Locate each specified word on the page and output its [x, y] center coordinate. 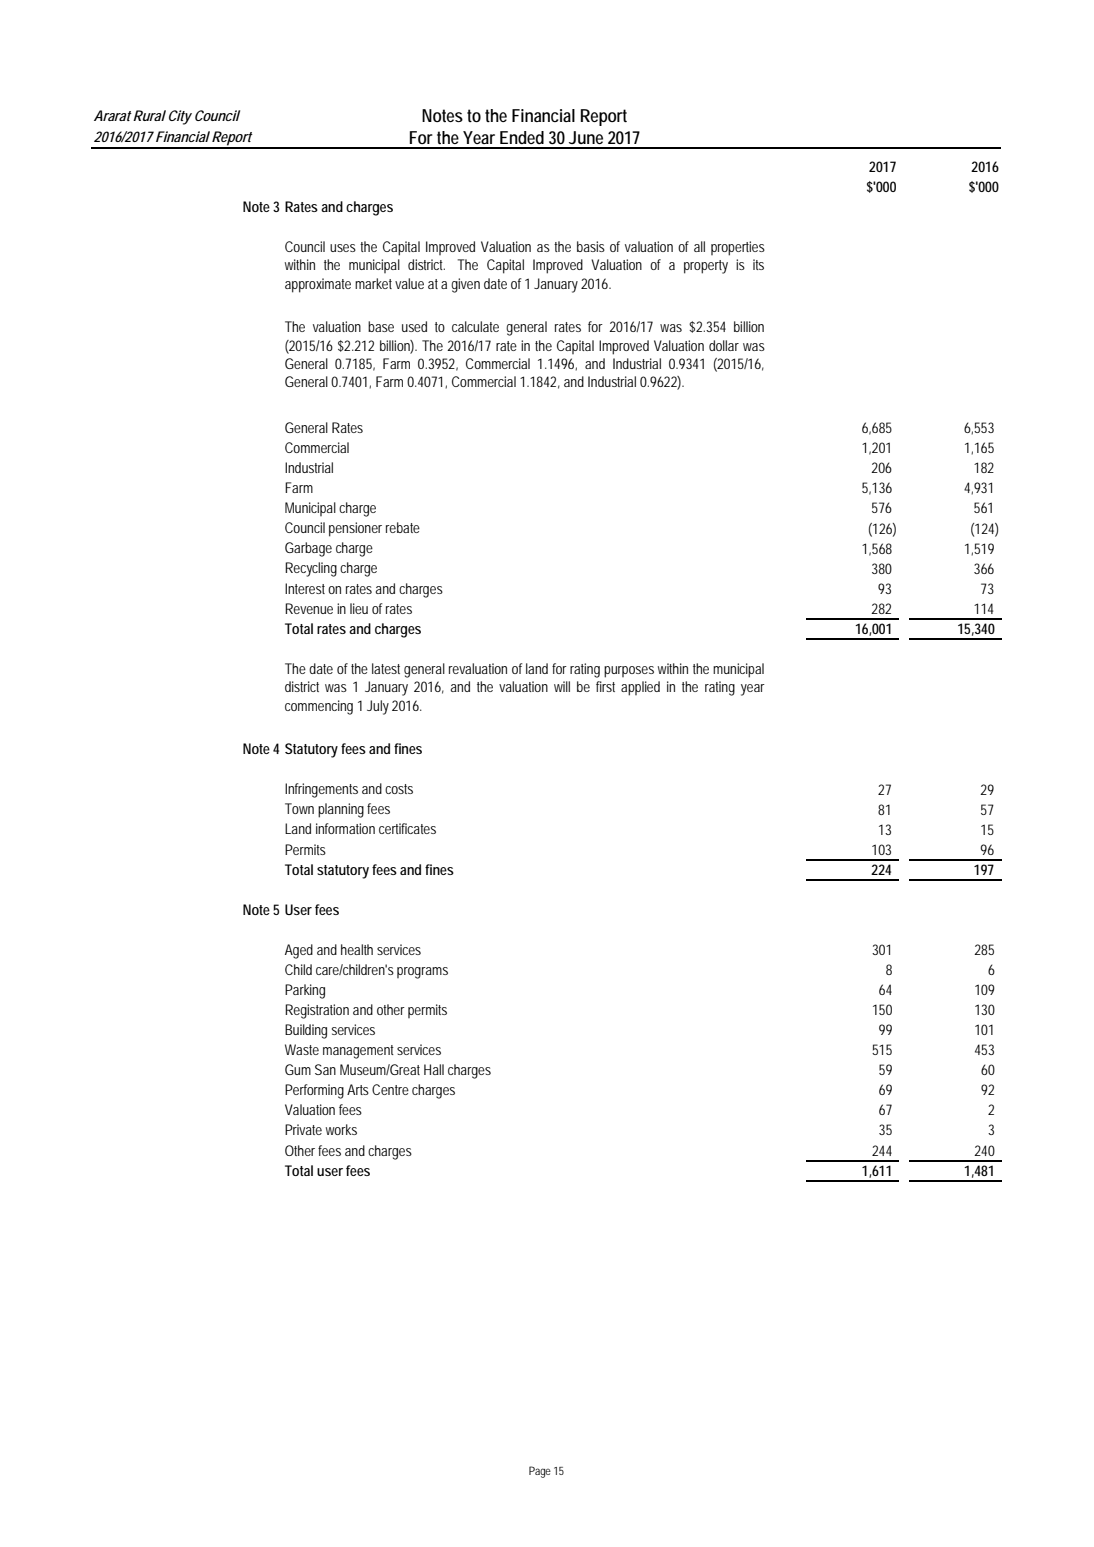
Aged [299, 951]
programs [422, 973]
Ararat [113, 115]
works [341, 1129]
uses [343, 248]
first [605, 686]
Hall [434, 1069]
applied [640, 688]
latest [386, 668]
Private [303, 1129]
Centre [390, 1089]
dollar [724, 345]
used [414, 326]
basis [591, 246]
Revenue [309, 608]
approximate [318, 285]
